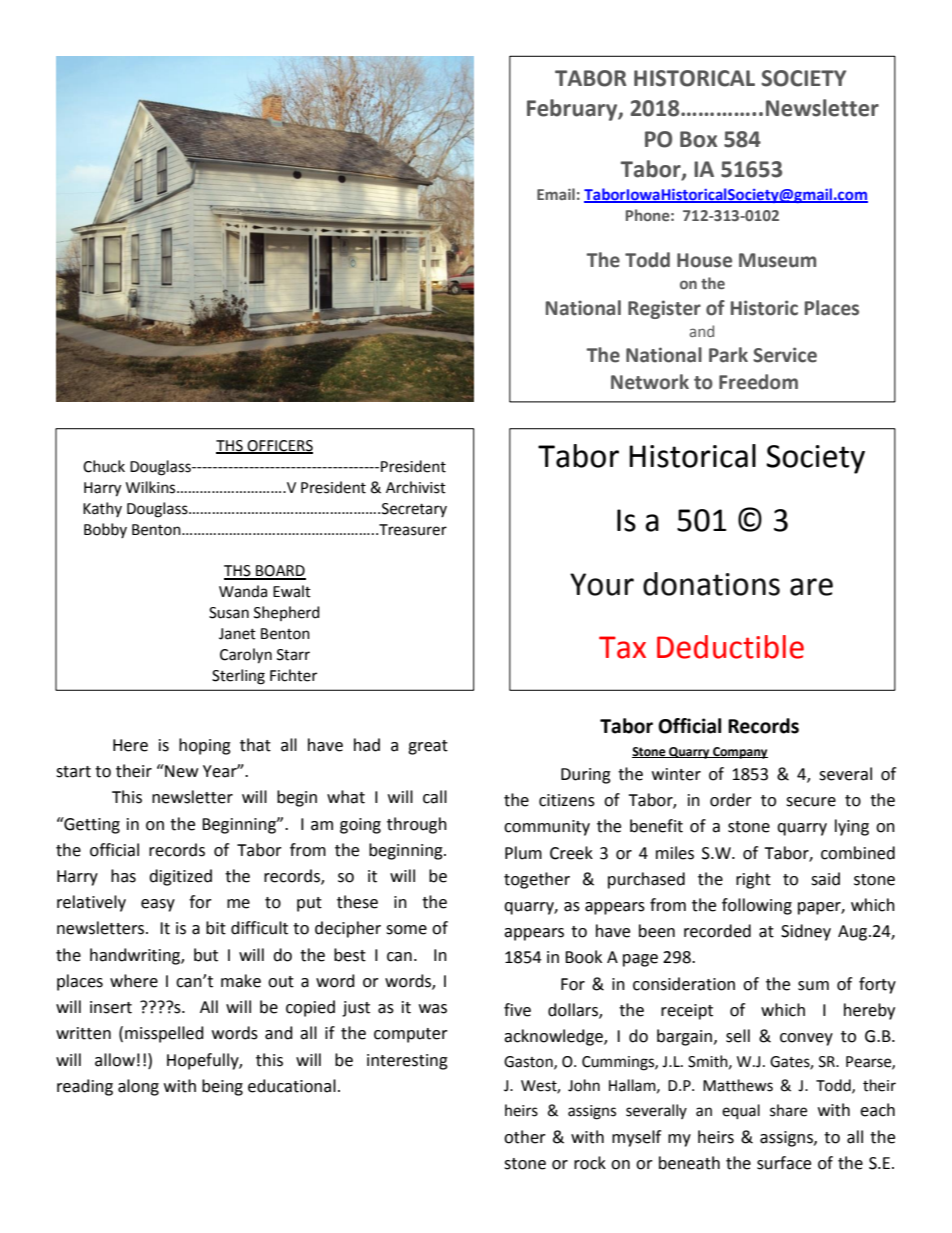  Describe the element at coordinates (237, 634) in the page. I see `Janet` at that location.
